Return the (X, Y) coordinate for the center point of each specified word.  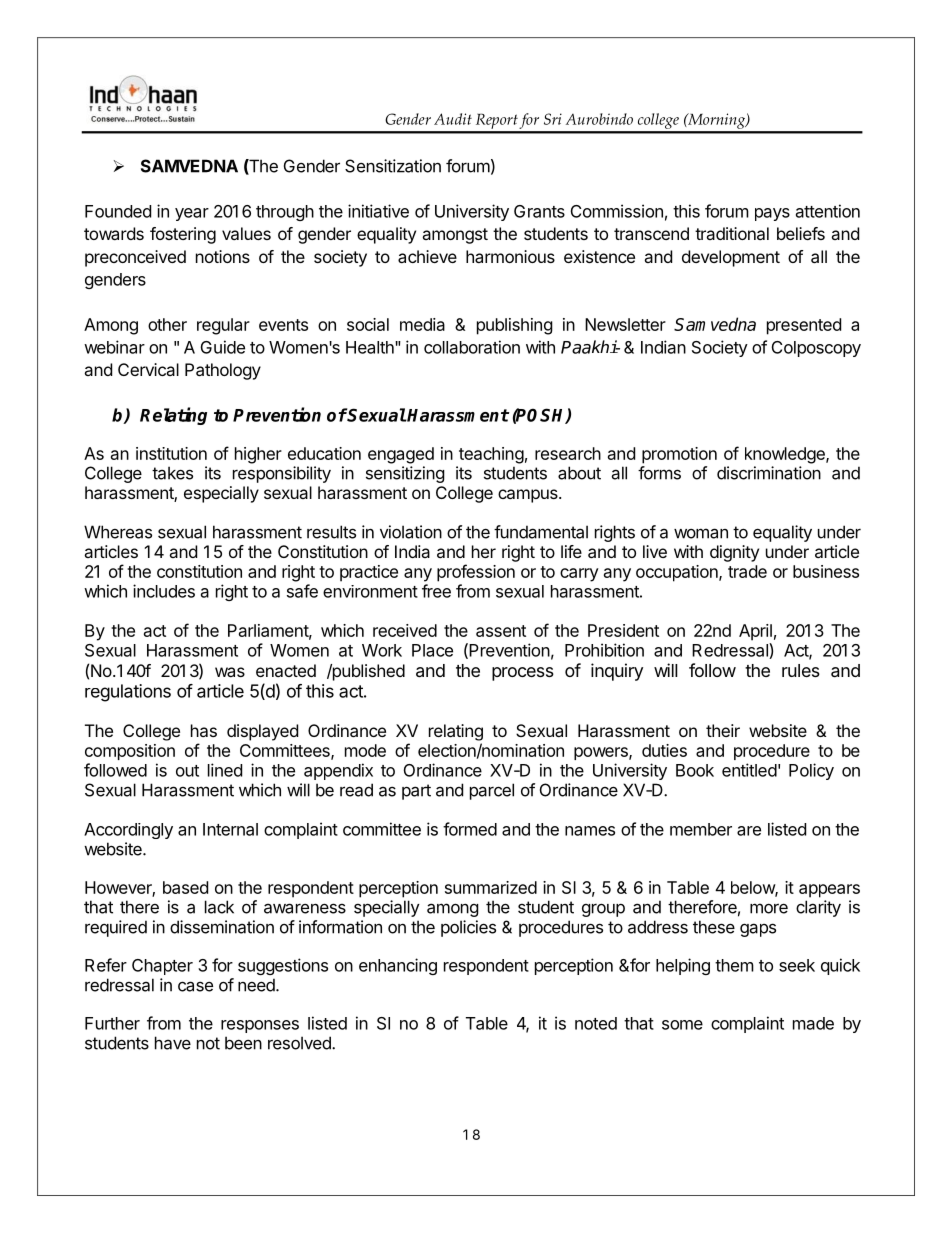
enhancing (398, 966)
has (204, 730)
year (192, 214)
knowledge (786, 455)
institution (171, 453)
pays (772, 214)
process (523, 674)
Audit (453, 119)
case (195, 986)
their (723, 730)
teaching (491, 455)
